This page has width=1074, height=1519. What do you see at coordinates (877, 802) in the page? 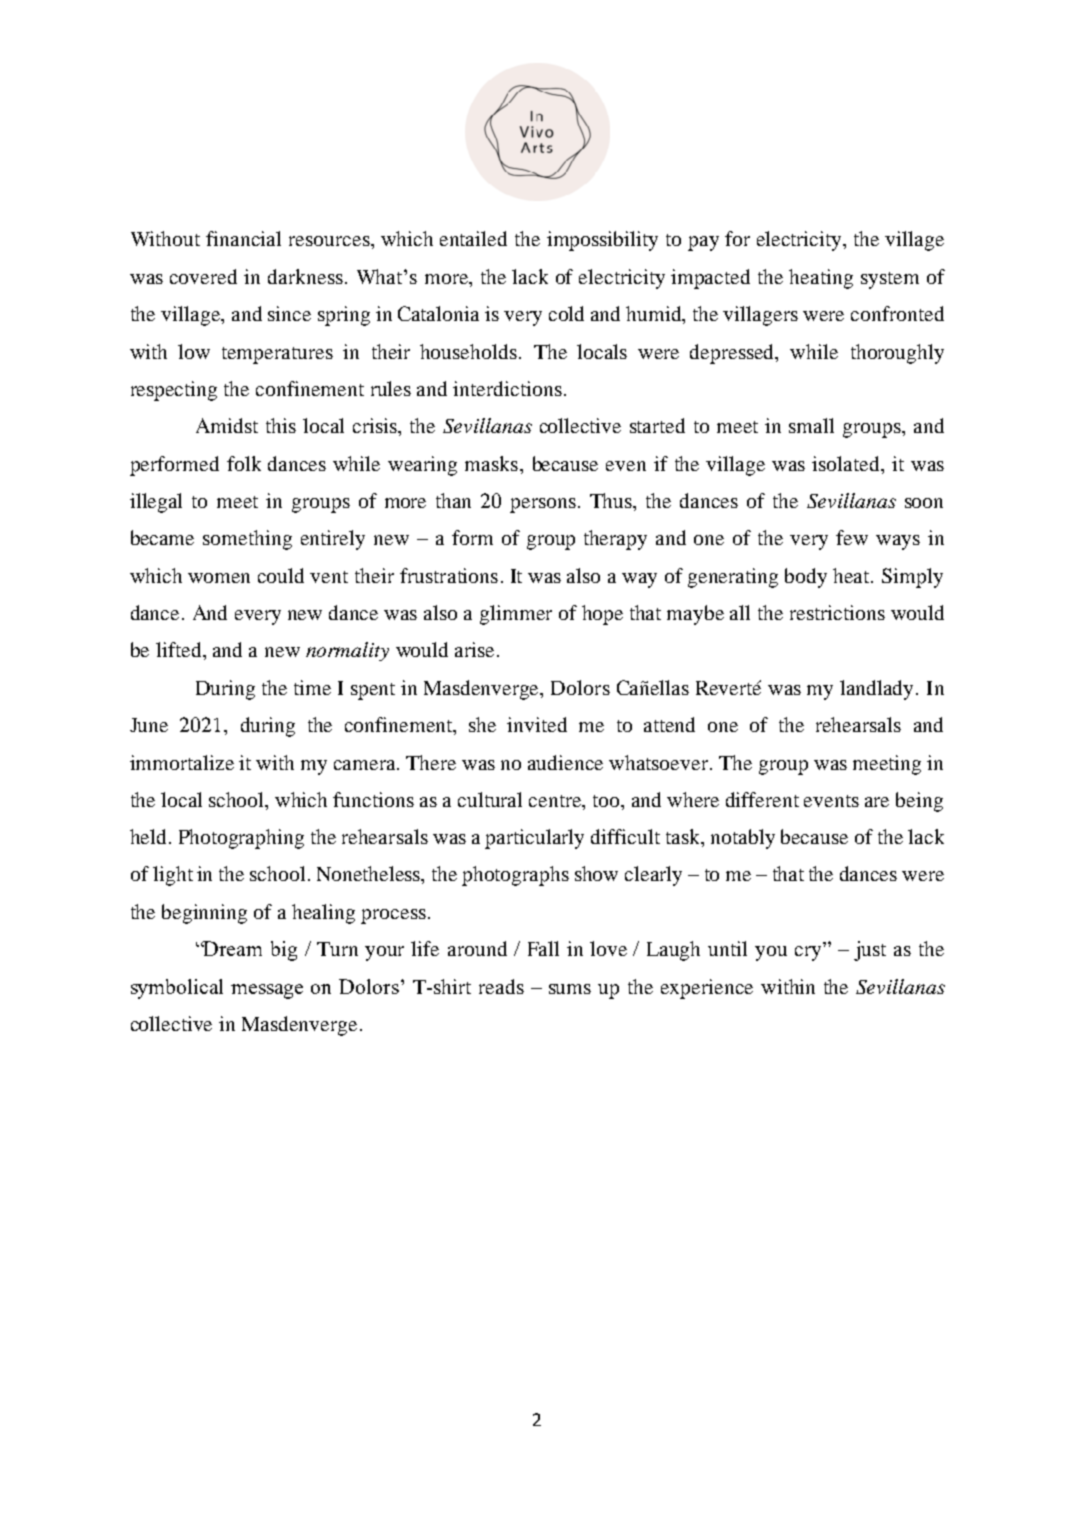
I see `are` at bounding box center [877, 802].
